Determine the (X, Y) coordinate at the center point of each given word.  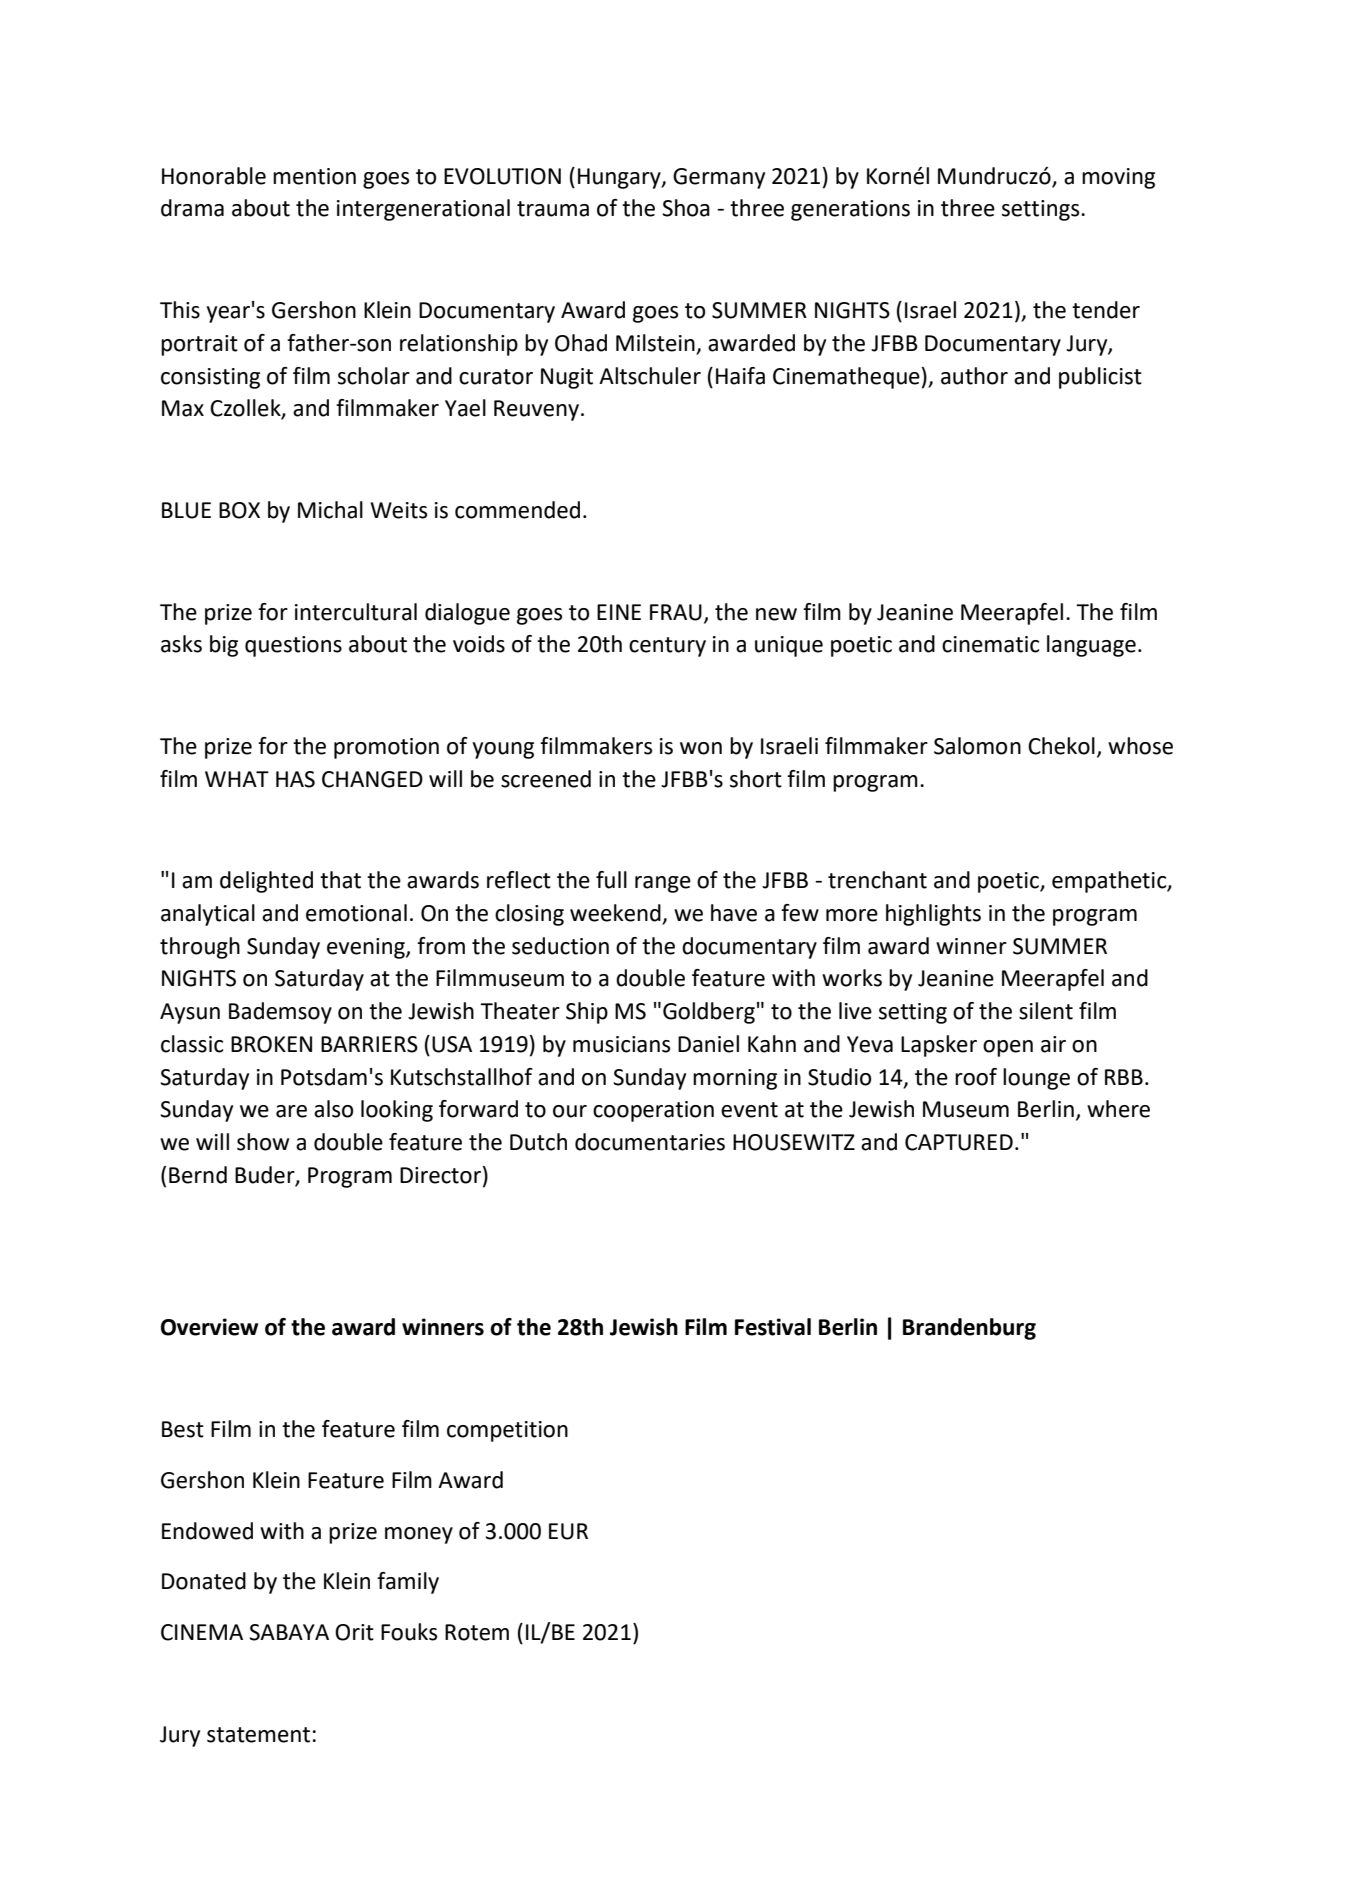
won (701, 748)
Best (183, 1429)
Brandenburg (969, 1329)
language (1091, 646)
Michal (330, 510)
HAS (295, 779)
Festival (773, 1327)
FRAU (676, 612)
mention (314, 176)
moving (1118, 178)
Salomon (977, 746)
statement (258, 1735)
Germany (719, 178)
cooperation (653, 1111)
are (291, 1111)
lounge (1036, 1079)
